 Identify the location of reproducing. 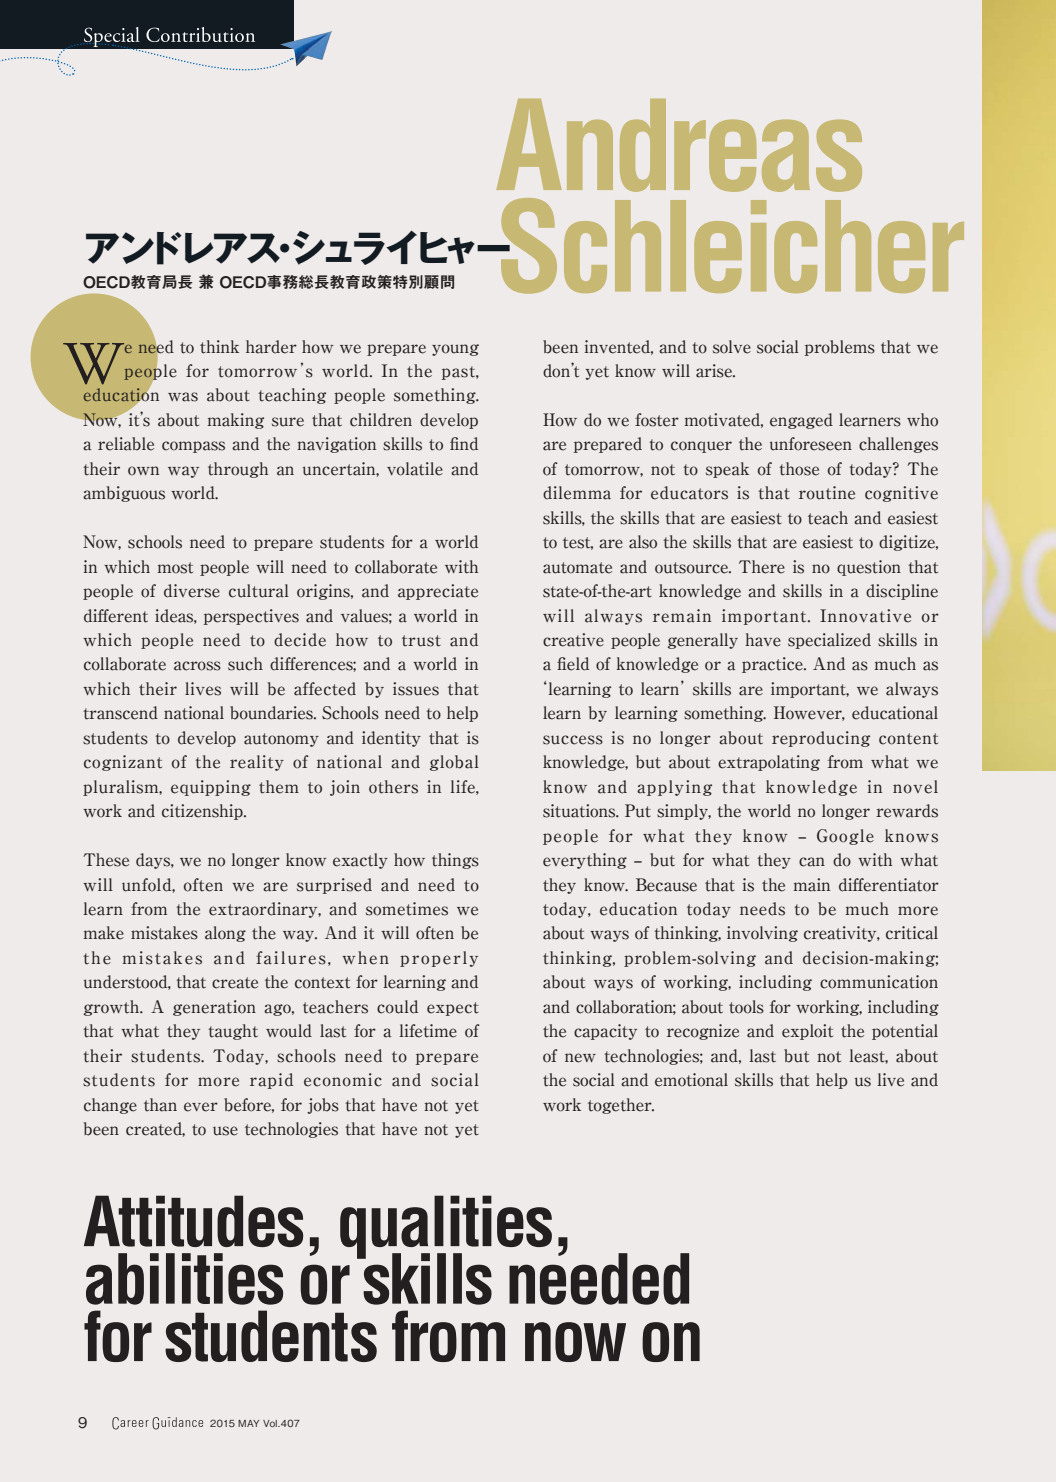
(821, 739).
